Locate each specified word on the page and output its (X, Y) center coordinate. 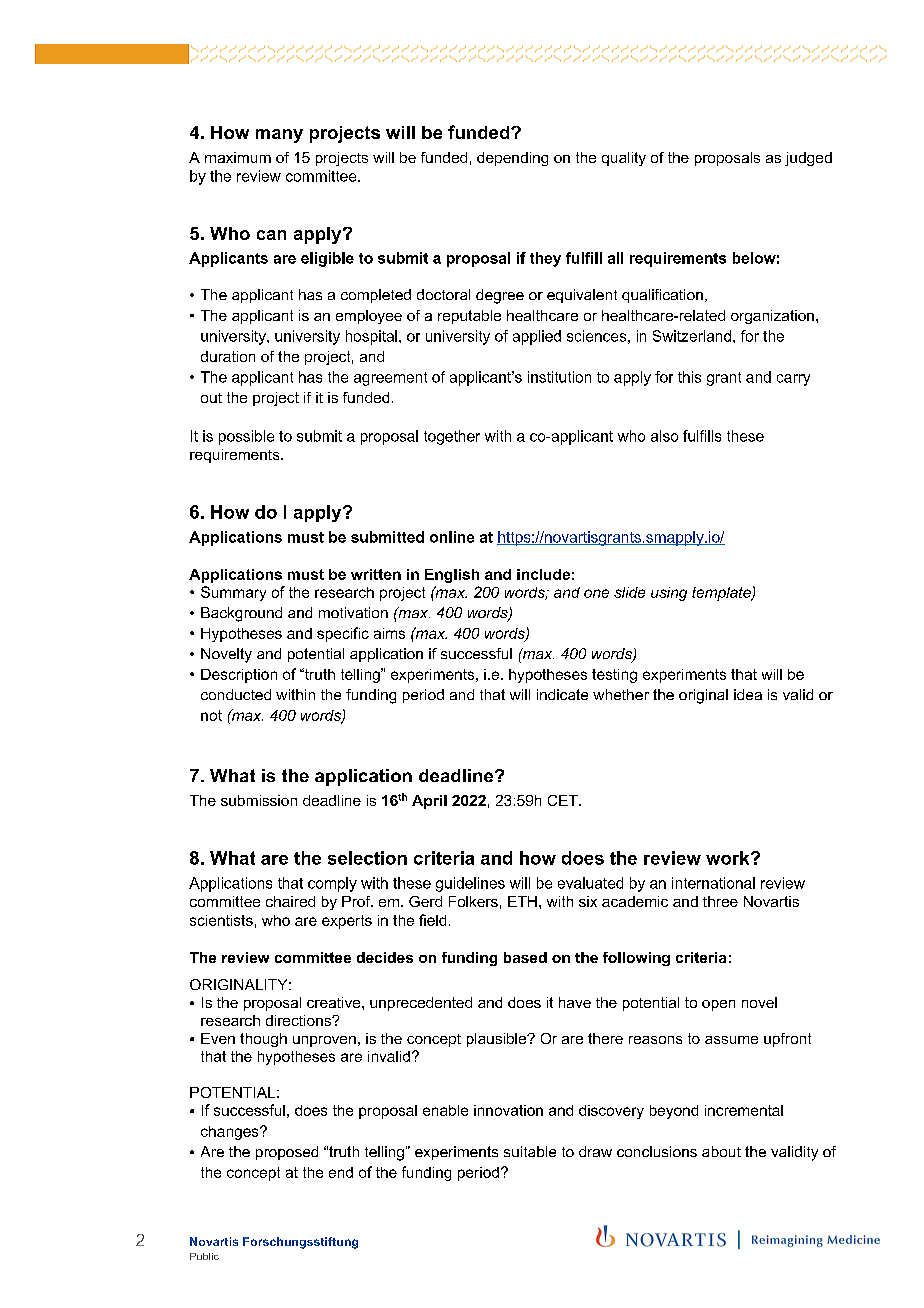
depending (512, 159)
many (279, 136)
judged (808, 159)
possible (246, 437)
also (664, 436)
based (525, 957)
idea (748, 694)
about (721, 1151)
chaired (290, 901)
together (452, 437)
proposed (287, 1153)
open (718, 1005)
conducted (236, 694)
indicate (562, 694)
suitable (530, 1151)
